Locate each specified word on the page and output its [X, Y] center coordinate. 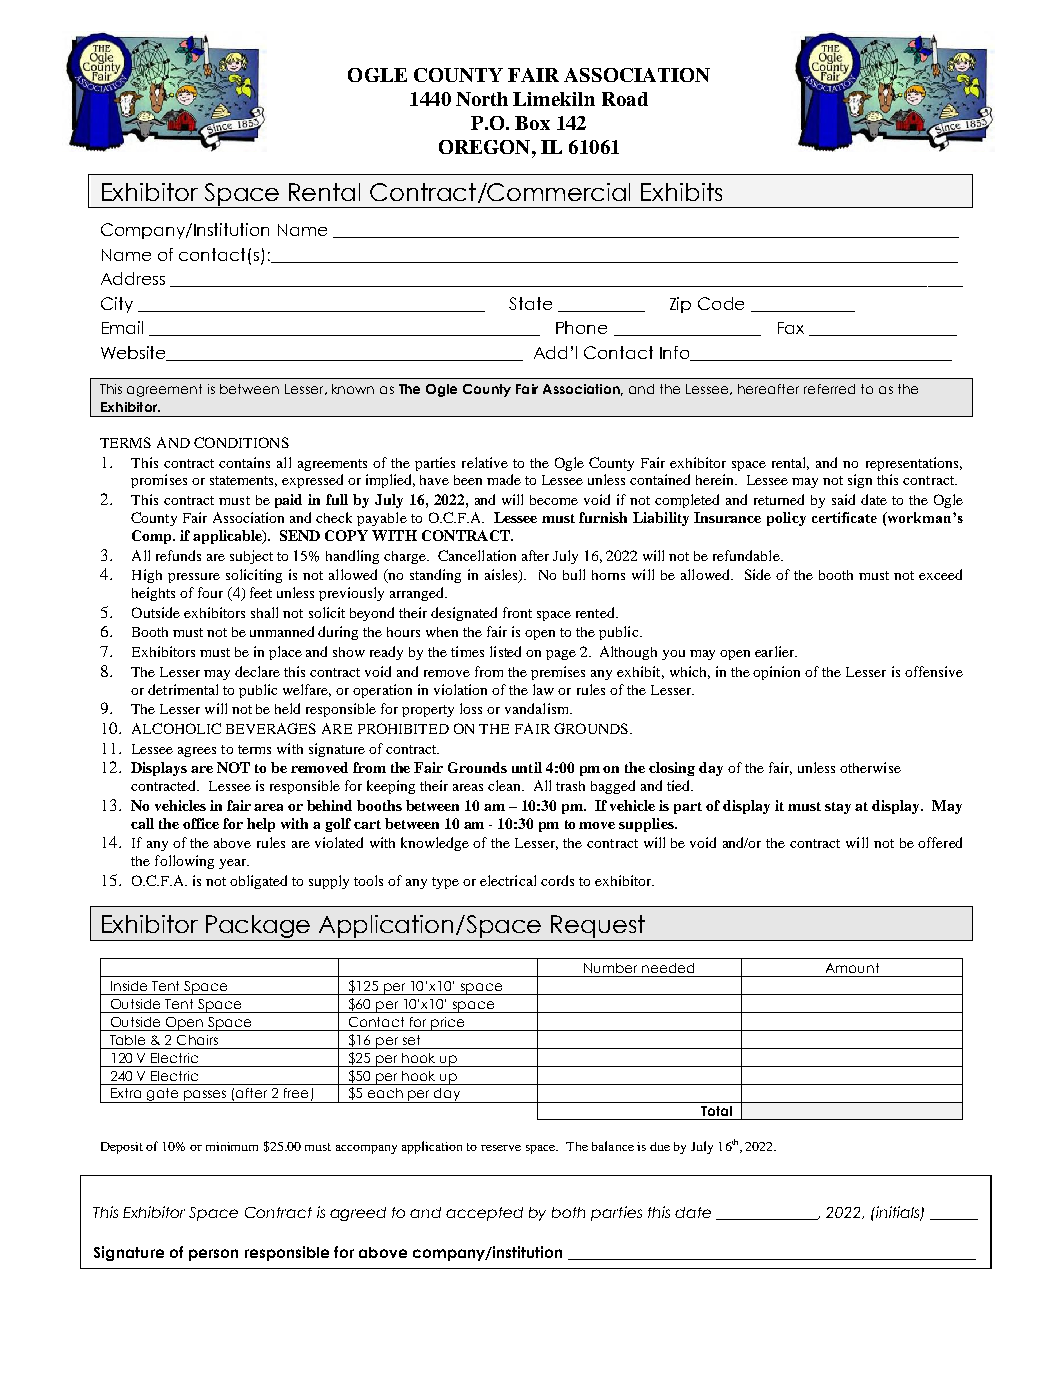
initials [898, 1213]
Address [133, 278]
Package [258, 928]
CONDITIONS [241, 442]
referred [829, 389]
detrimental [183, 689]
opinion [776, 673]
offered [940, 842]
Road [625, 99]
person [213, 1255]
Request [598, 926]
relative [485, 462]
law [543, 689]
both [568, 1212]
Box [532, 123]
